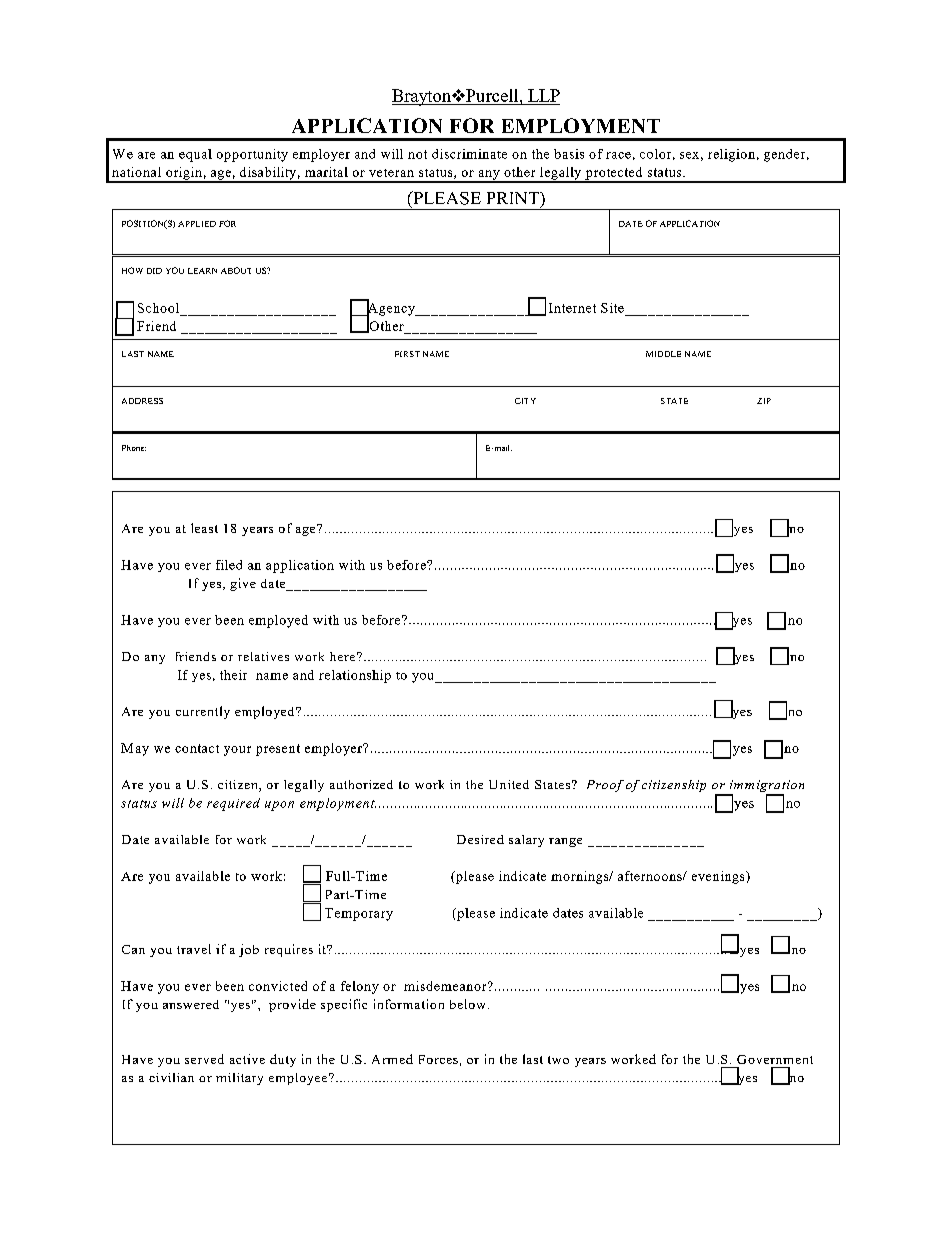  What do you see at coordinates (764, 401) in the screenshot?
I see `ZIP` at bounding box center [764, 401].
